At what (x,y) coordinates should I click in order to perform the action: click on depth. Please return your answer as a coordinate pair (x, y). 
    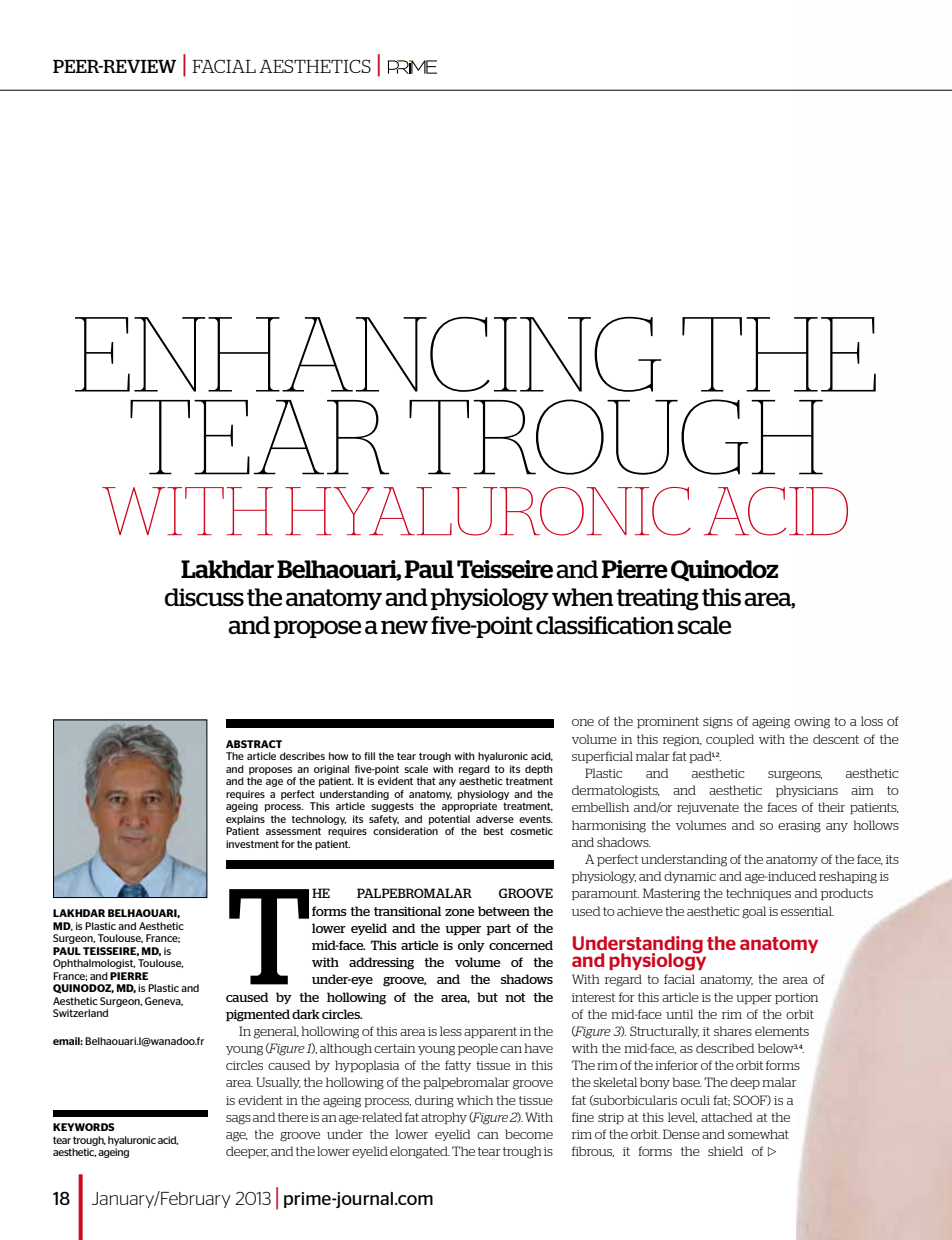
    Looking at the image, I should click on (539, 770).
